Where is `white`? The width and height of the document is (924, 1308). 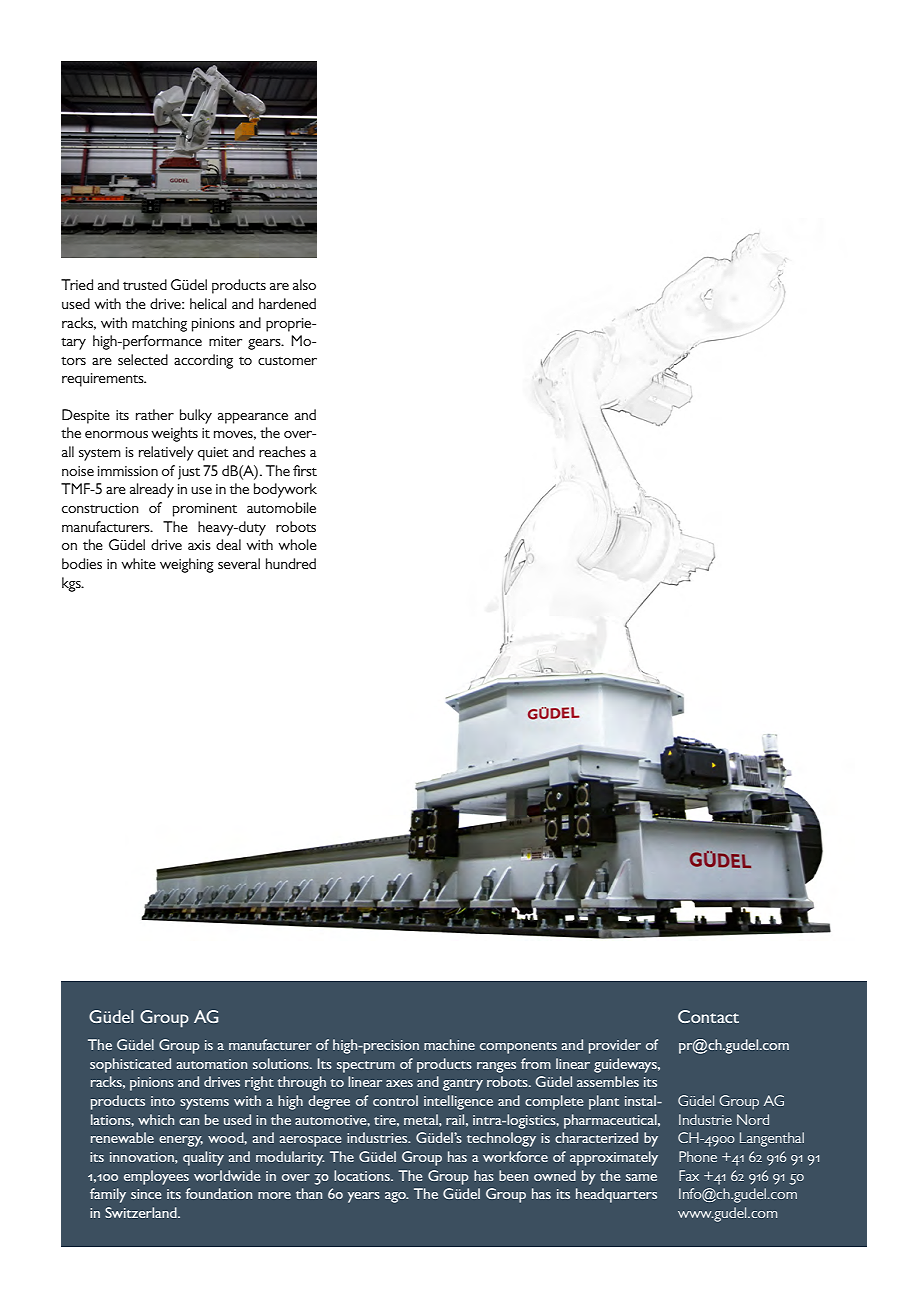
white is located at coordinates (138, 563).
